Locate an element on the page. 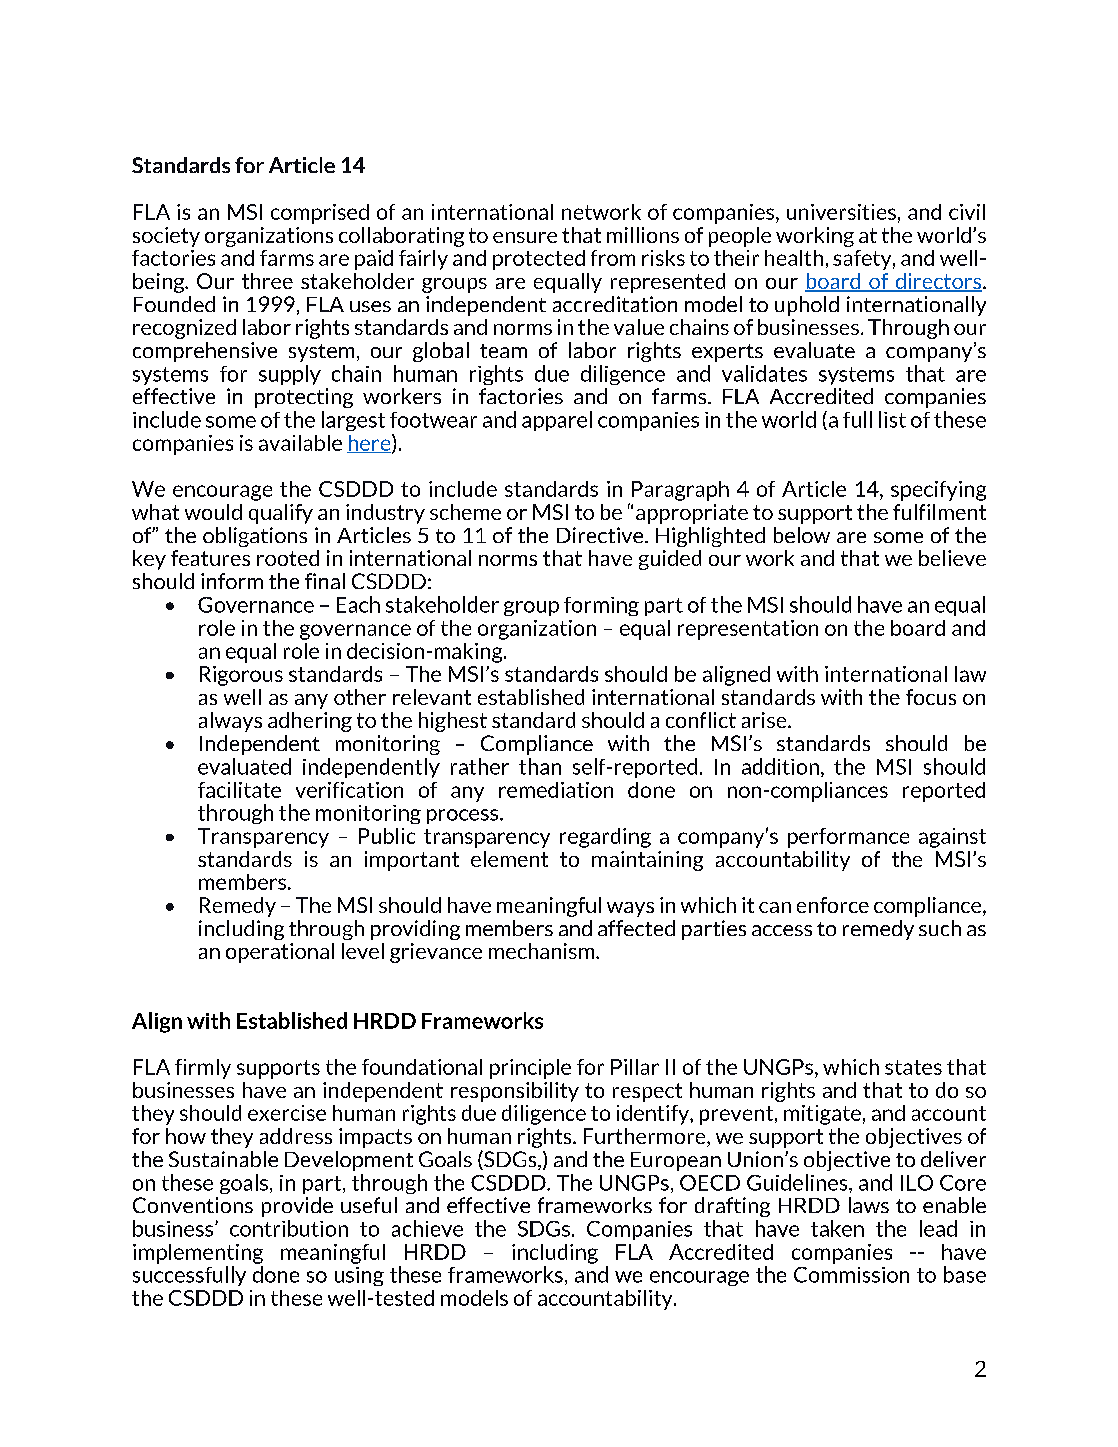 The width and height of the page is (1118, 1447). specifying is located at coordinates (938, 491).
